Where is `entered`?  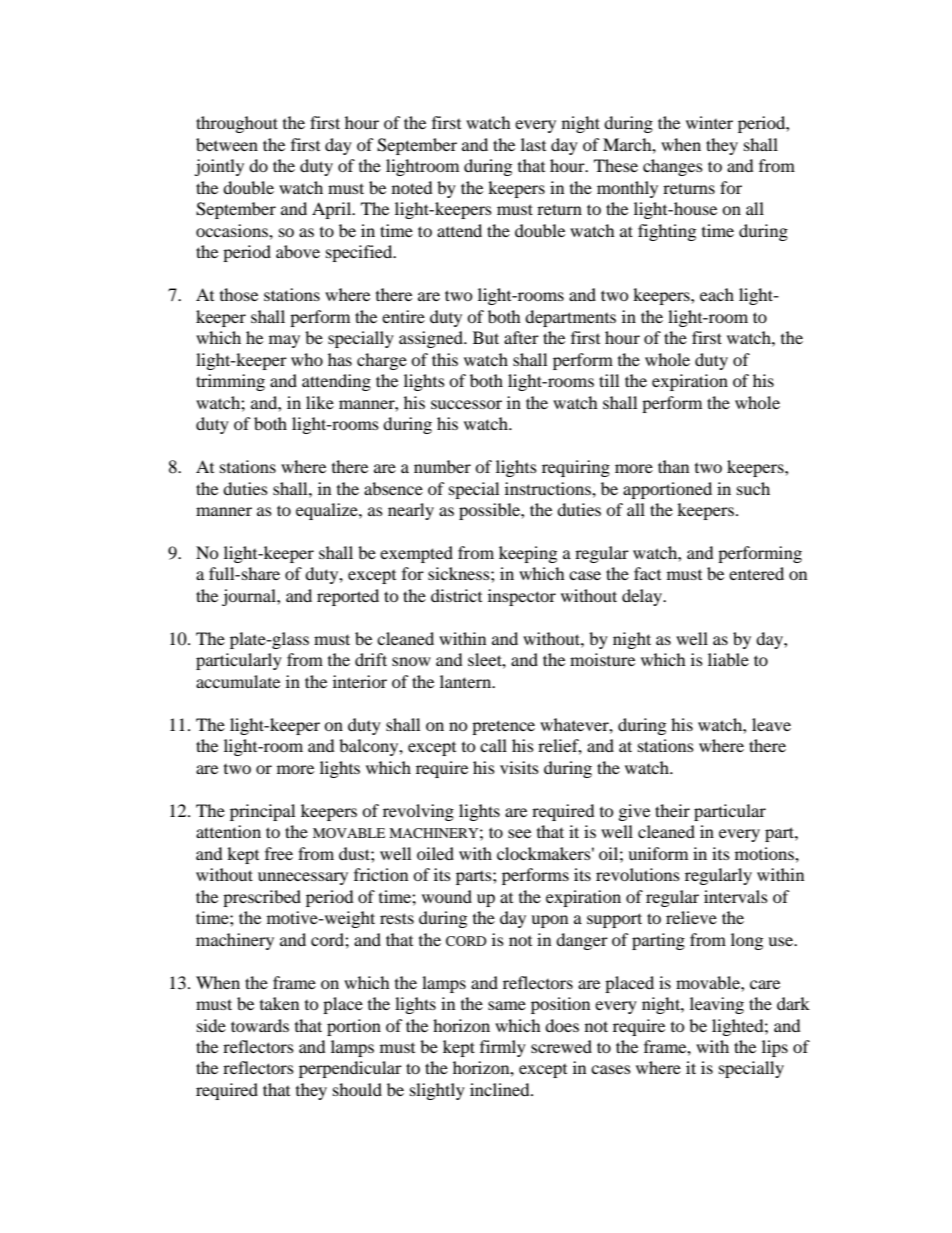
entered is located at coordinates (756, 573).
